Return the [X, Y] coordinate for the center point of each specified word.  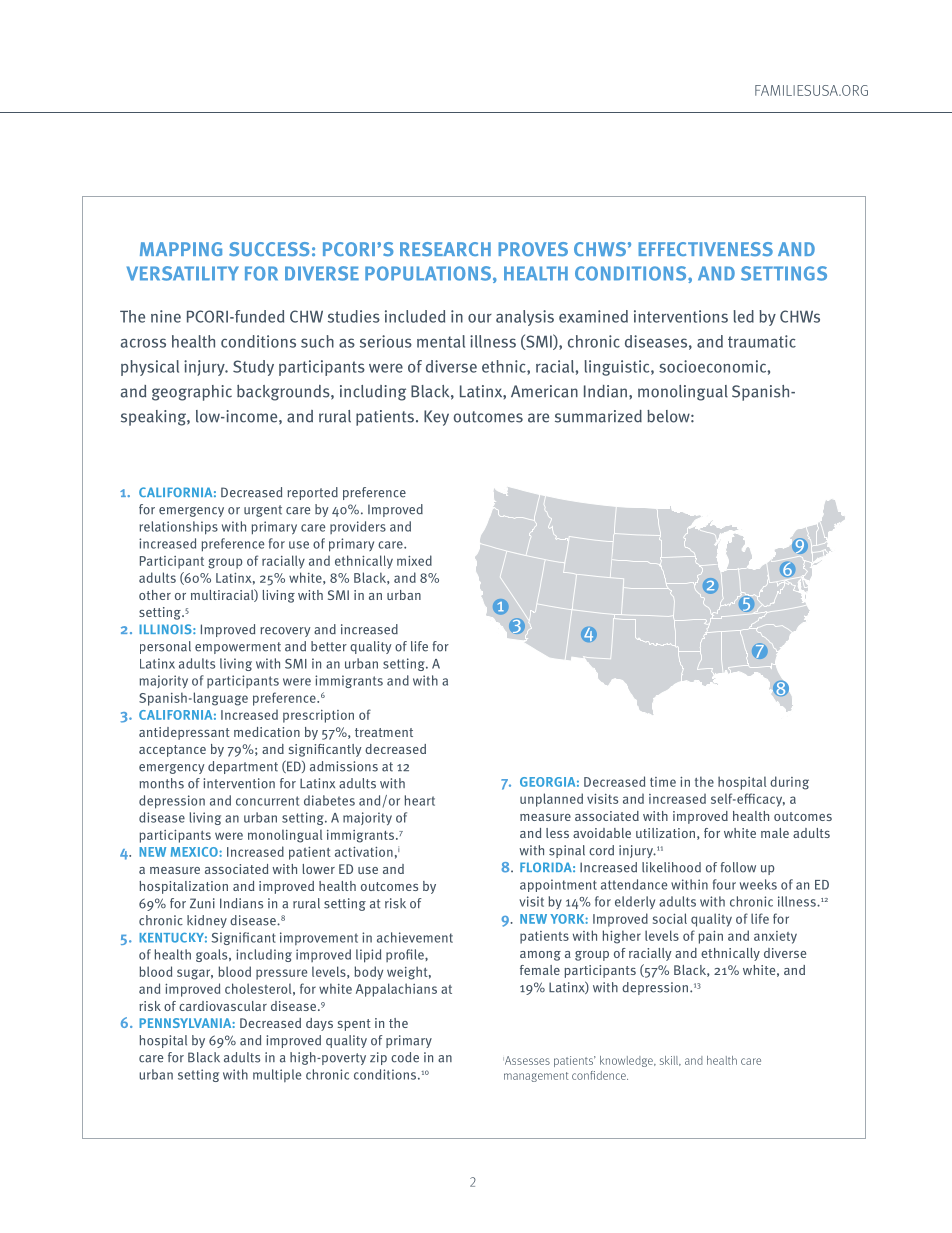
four [724, 884]
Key [436, 418]
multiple [277, 1075]
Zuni [202, 903]
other [155, 595]
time [663, 782]
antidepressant [184, 733]
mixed [414, 560]
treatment [384, 732]
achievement [415, 937]
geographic [192, 393]
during [789, 783]
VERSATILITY [183, 273]
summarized [598, 416]
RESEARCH [445, 249]
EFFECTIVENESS [706, 249]
